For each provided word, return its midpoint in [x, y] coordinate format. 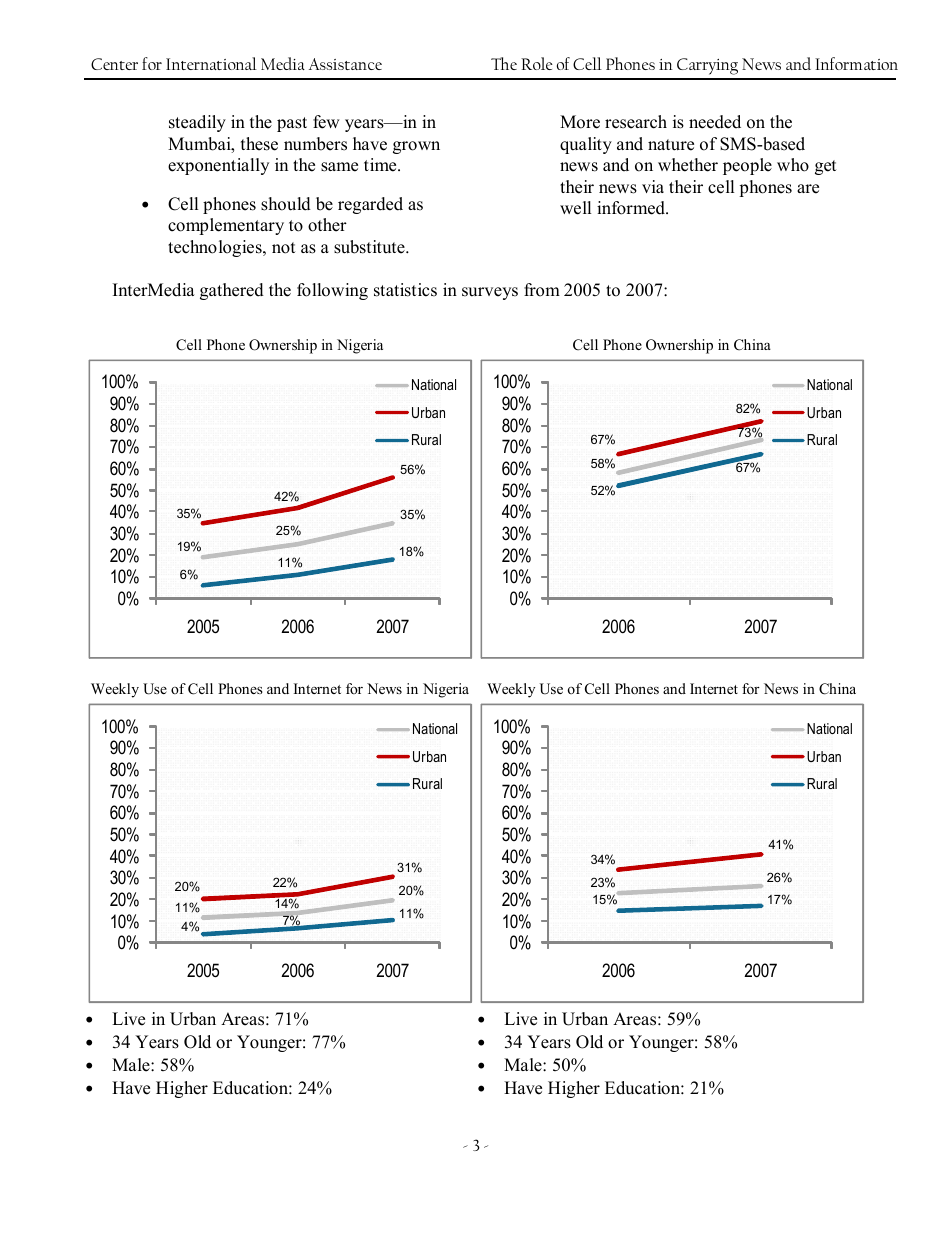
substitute [370, 247]
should [286, 204]
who [793, 165]
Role [537, 63]
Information [856, 63]
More [580, 122]
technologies [216, 248]
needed [715, 122]
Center [114, 64]
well [576, 208]
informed [632, 208]
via [653, 186]
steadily [197, 123]
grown [416, 147]
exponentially [218, 166]
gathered [232, 291]
